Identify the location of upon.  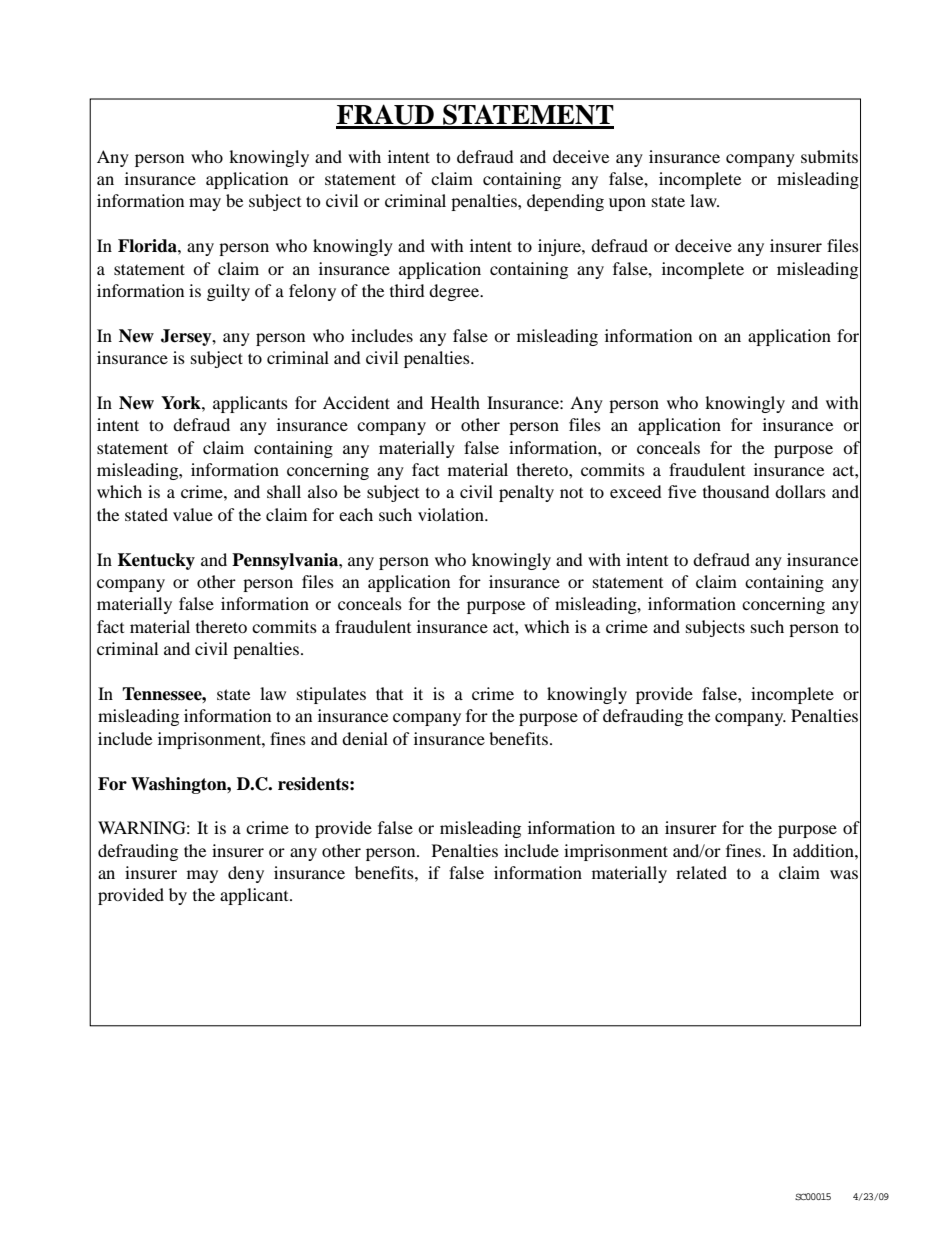
(627, 204).
